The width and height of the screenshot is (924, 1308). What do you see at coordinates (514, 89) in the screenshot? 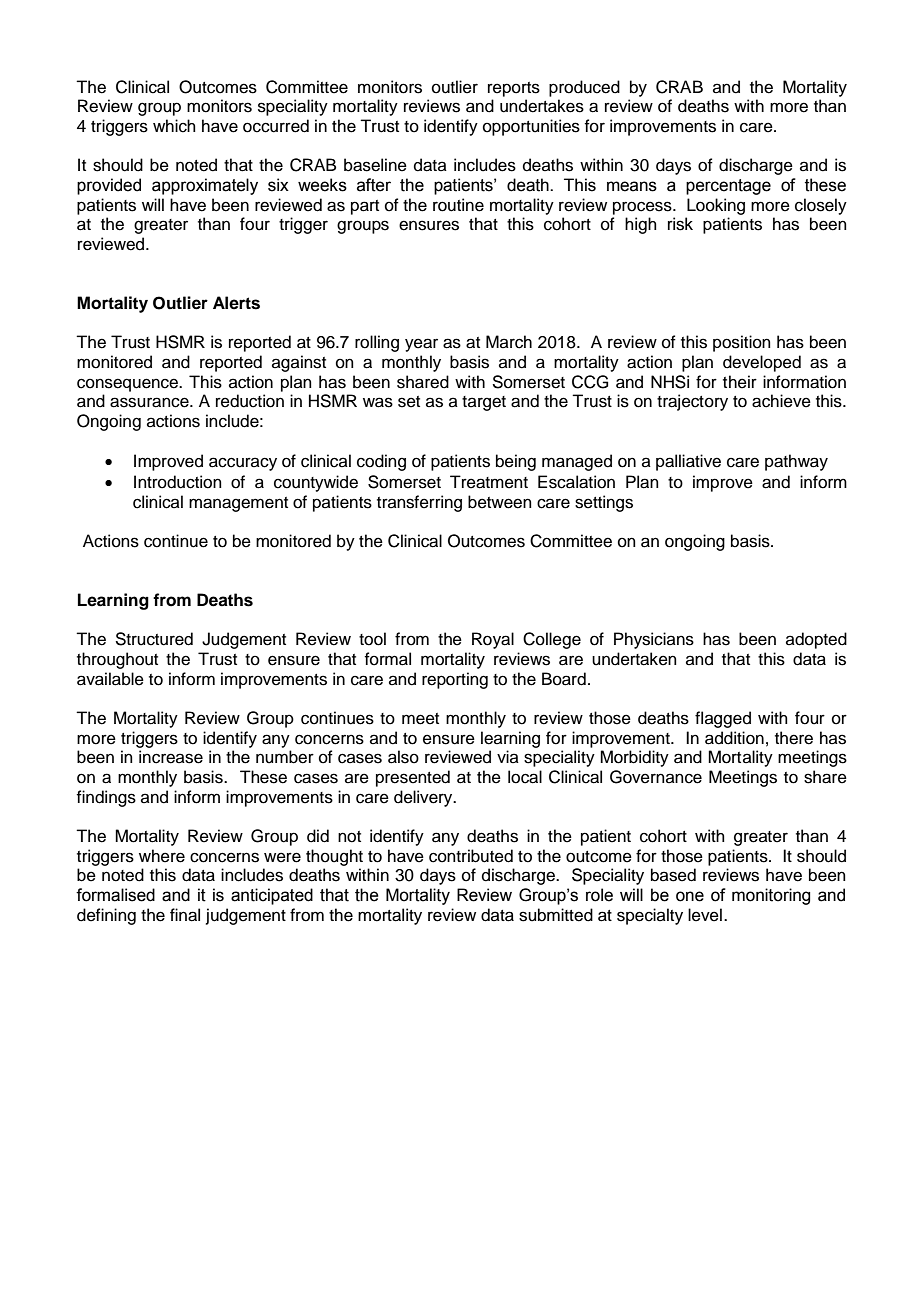
I see `reports` at bounding box center [514, 89].
